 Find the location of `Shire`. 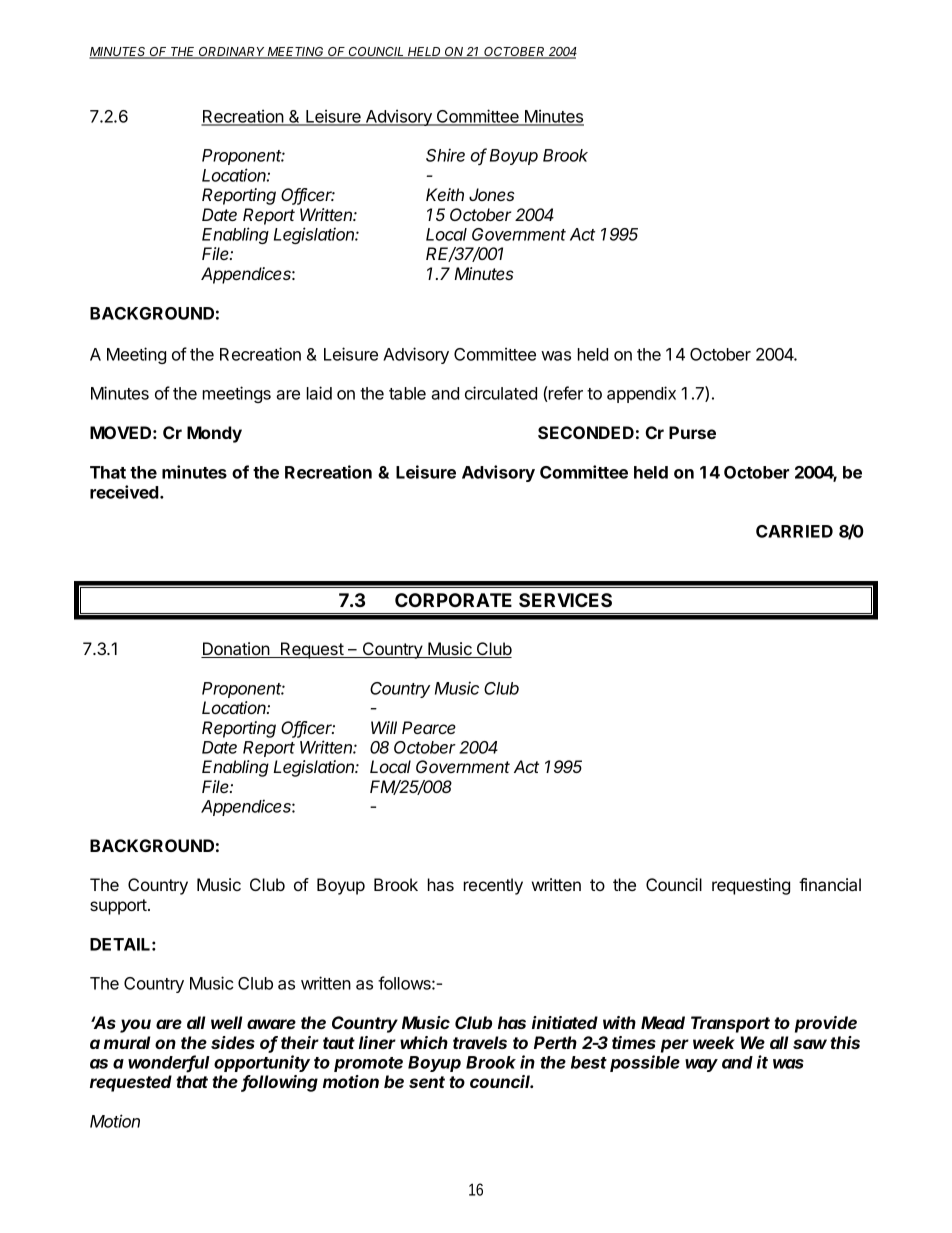

Shire is located at coordinates (445, 155).
